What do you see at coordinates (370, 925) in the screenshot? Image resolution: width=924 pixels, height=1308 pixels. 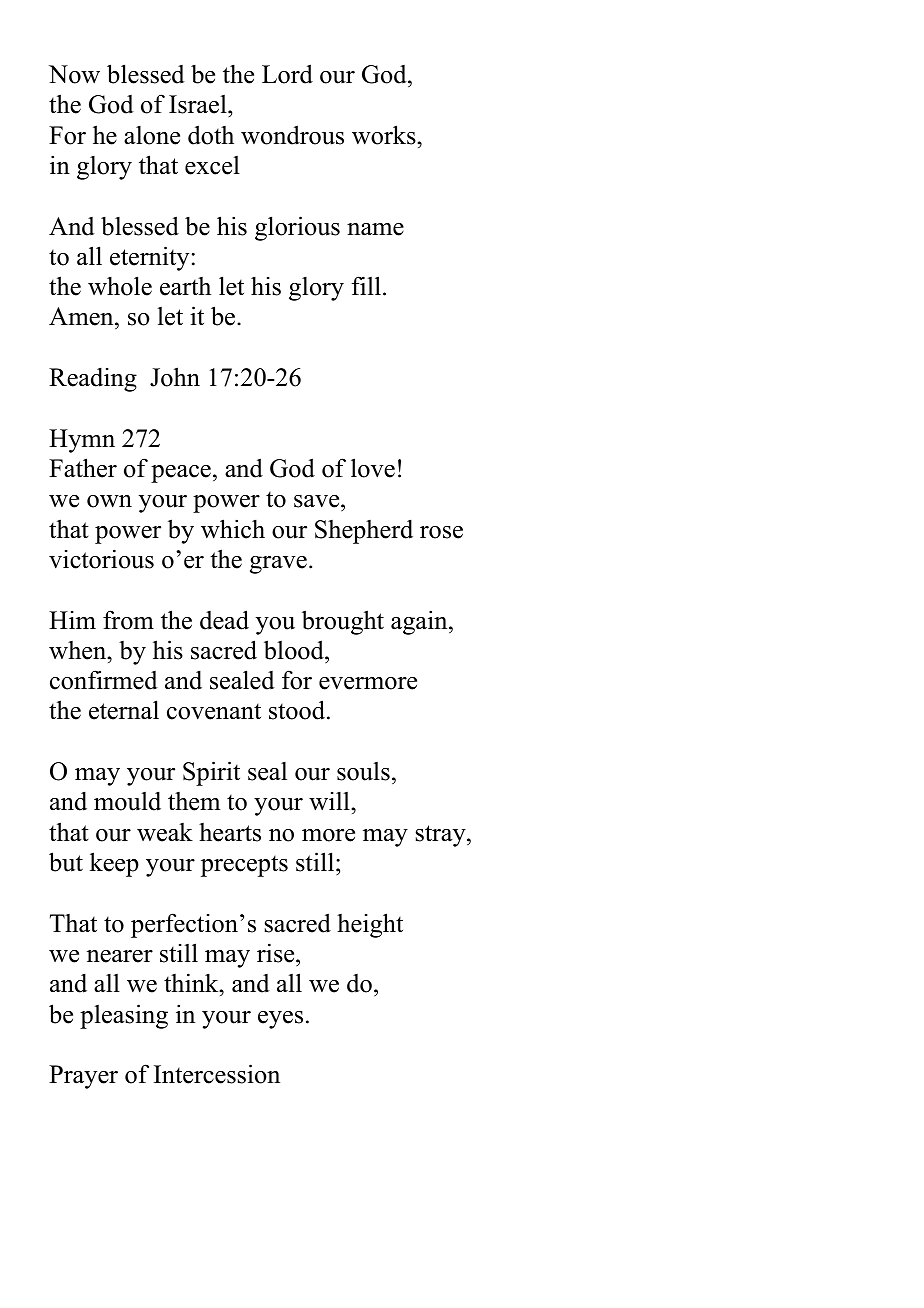 I see `height` at bounding box center [370, 925].
